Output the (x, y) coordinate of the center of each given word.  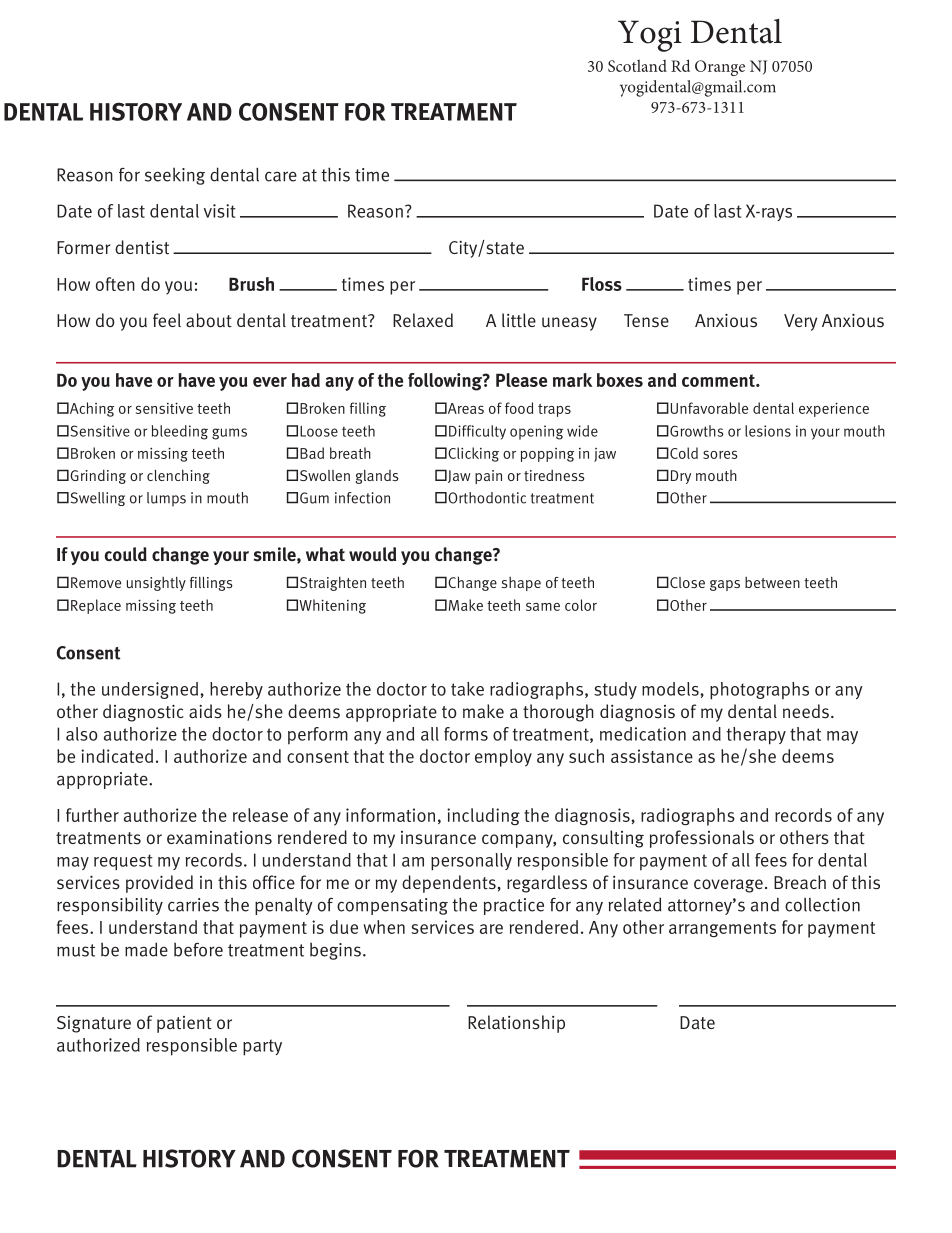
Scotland (637, 66)
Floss (602, 284)
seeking (175, 176)
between (772, 582)
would (372, 554)
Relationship (516, 1024)
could (126, 554)
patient (184, 1024)
